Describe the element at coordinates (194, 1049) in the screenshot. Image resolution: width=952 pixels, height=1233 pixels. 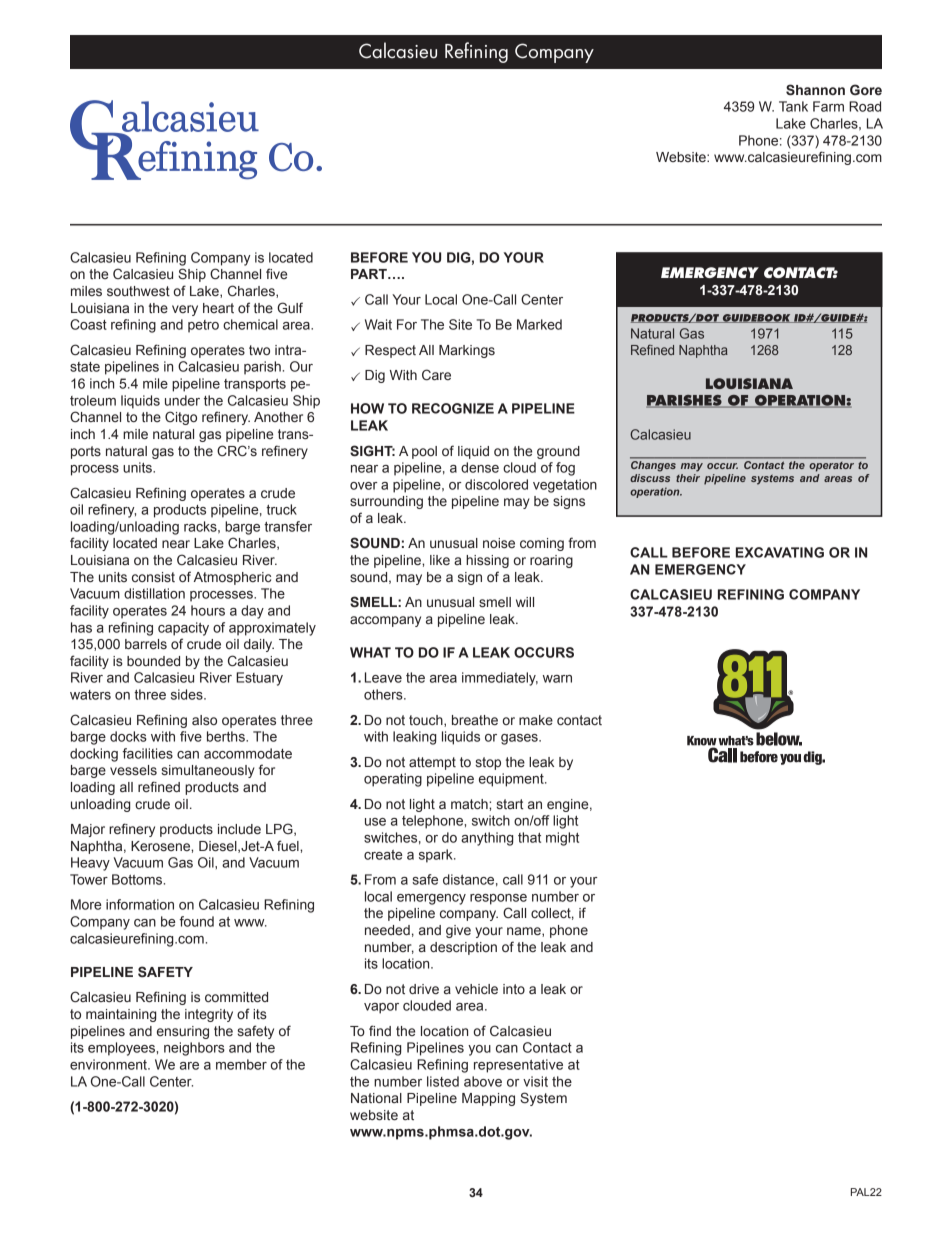
I see `neighbors` at that location.
